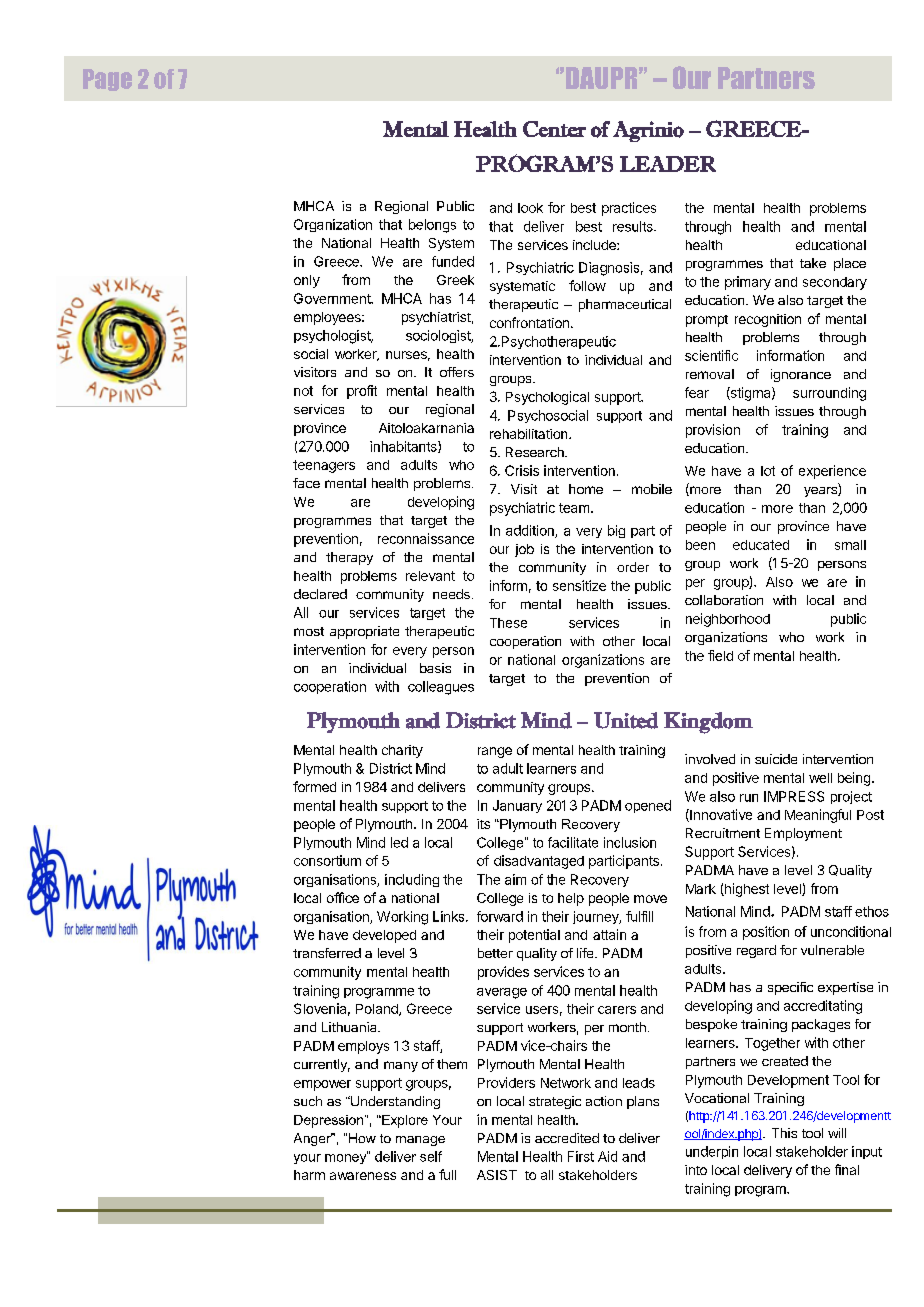 The image size is (924, 1307). I want to click on How, so click(362, 1138).
